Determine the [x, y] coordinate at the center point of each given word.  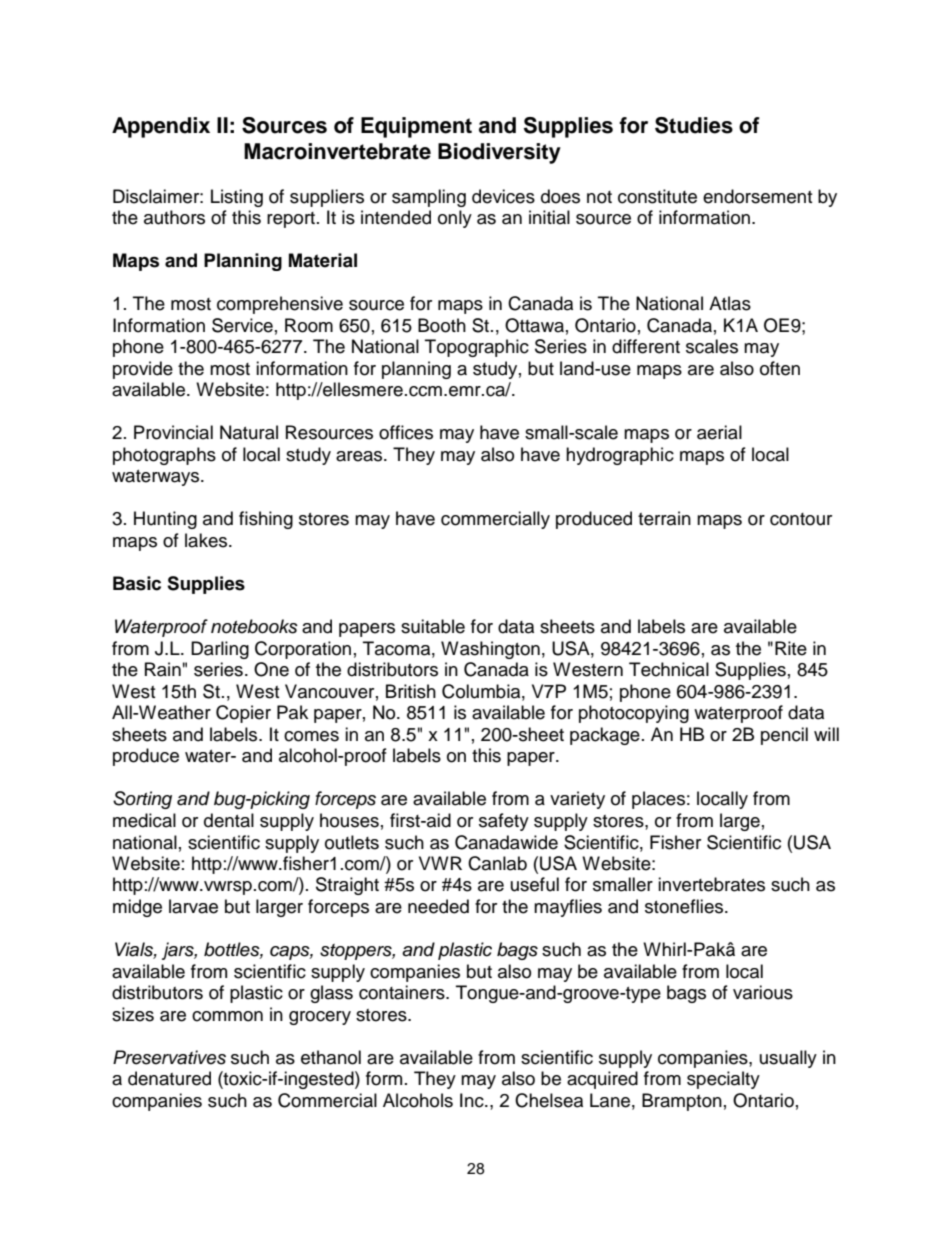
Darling [220, 650]
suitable [433, 626]
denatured [169, 1078]
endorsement [757, 196]
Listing [237, 198]
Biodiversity [499, 153]
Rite [791, 648]
